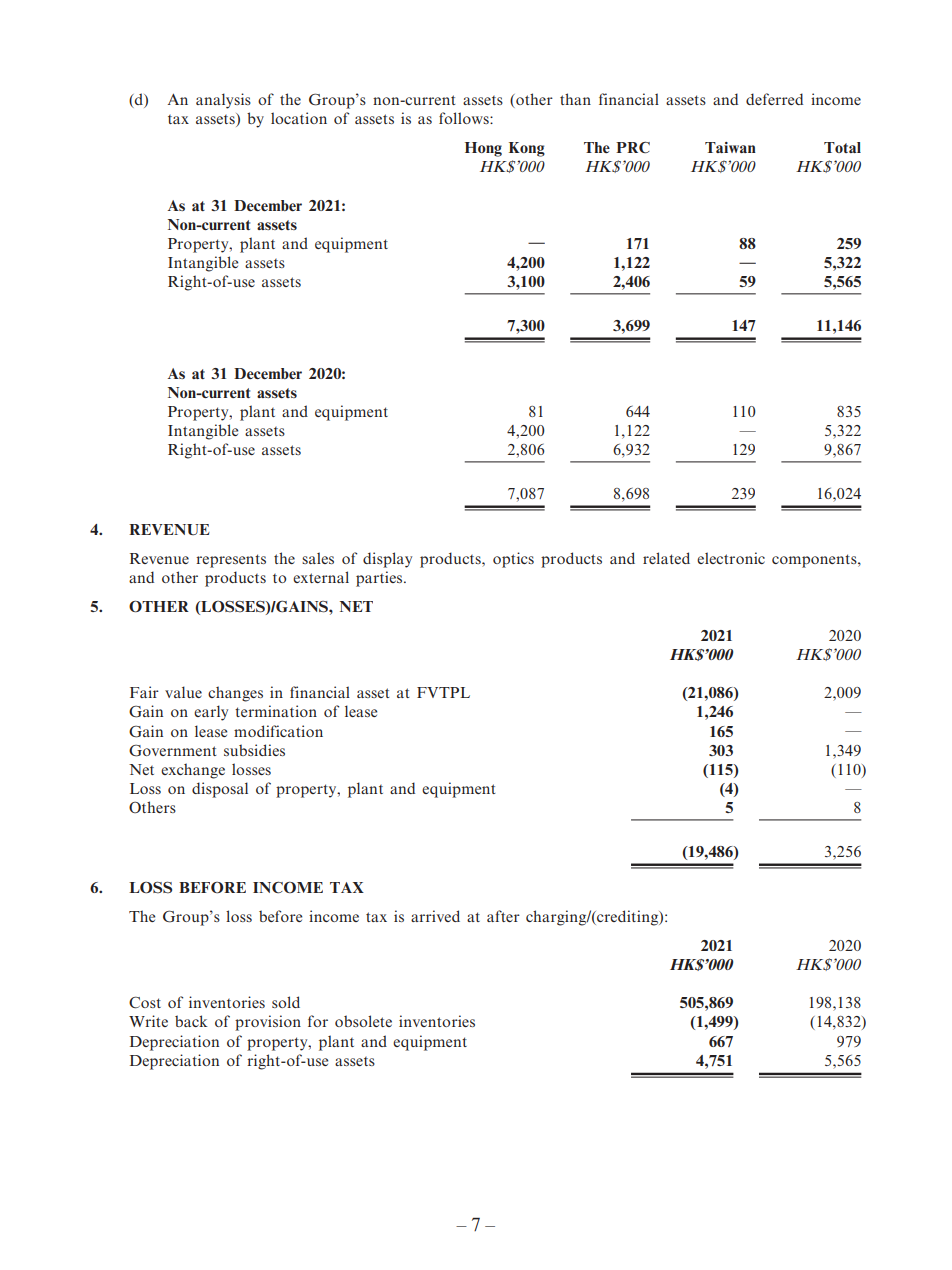 The height and width of the page is (1270, 952). What do you see at coordinates (465, 118) in the page?
I see `follows` at bounding box center [465, 118].
